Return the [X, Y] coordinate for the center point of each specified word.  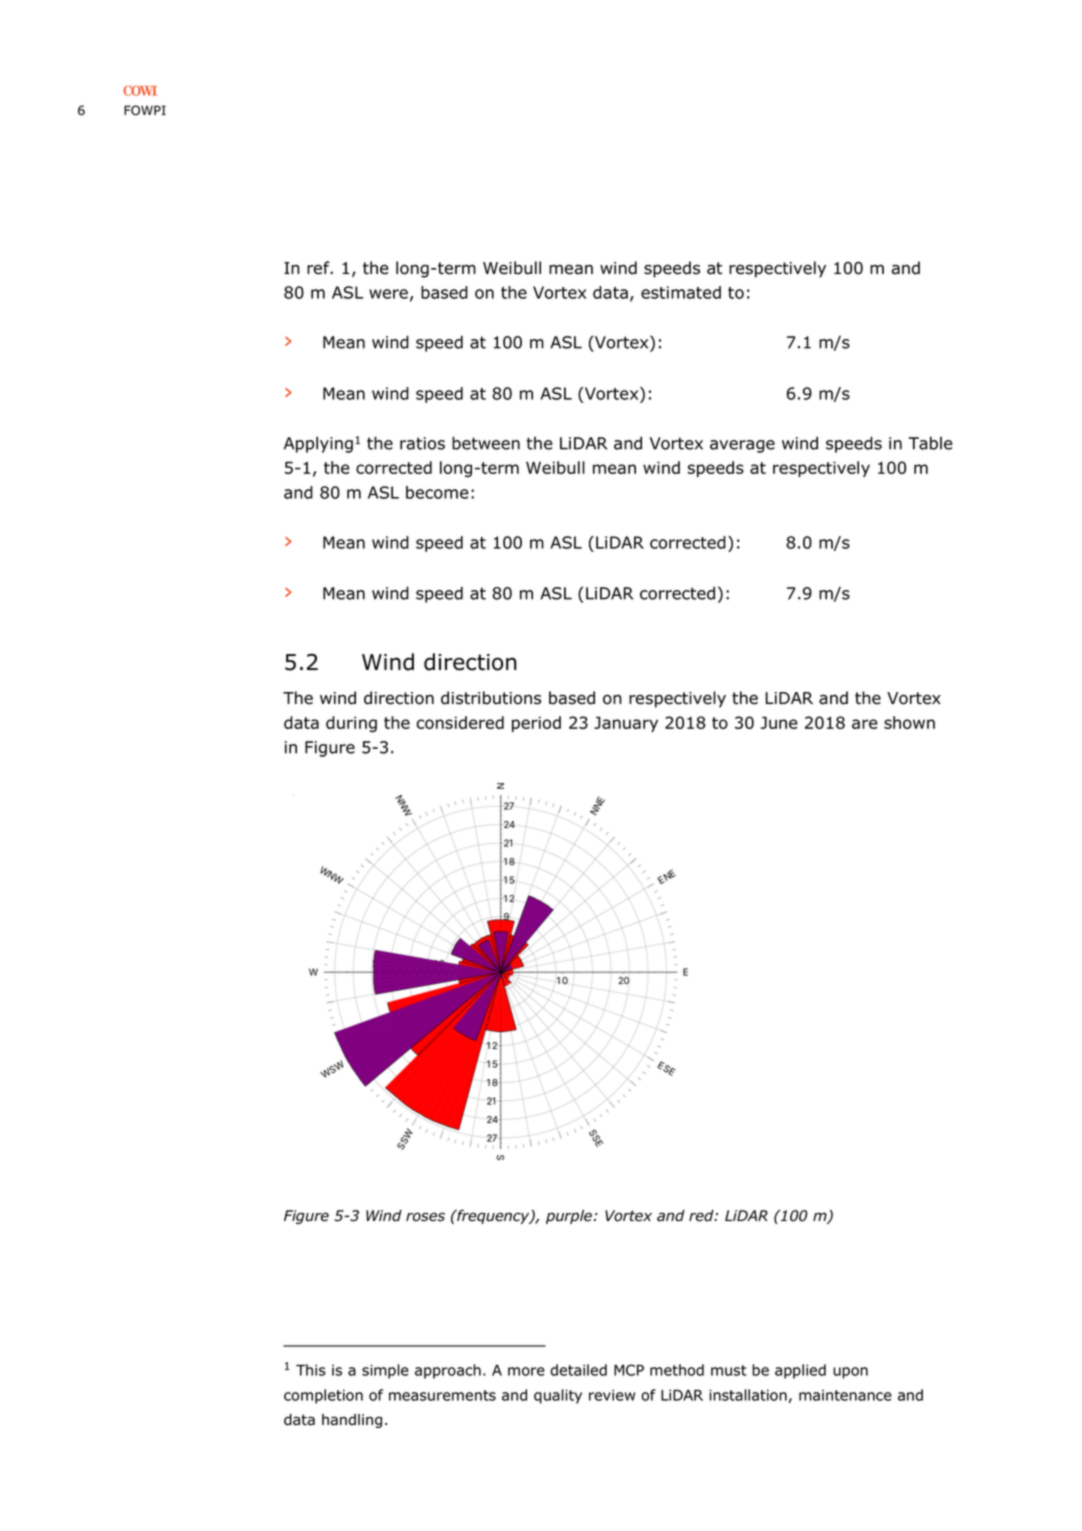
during [351, 724]
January [626, 724]
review [612, 1395]
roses [425, 1217]
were [388, 294]
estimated [681, 292]
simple [385, 1371]
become [437, 492]
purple [569, 1217]
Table [930, 443]
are [865, 724]
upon [850, 1373]
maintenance [845, 1395]
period [536, 724]
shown [909, 722]
